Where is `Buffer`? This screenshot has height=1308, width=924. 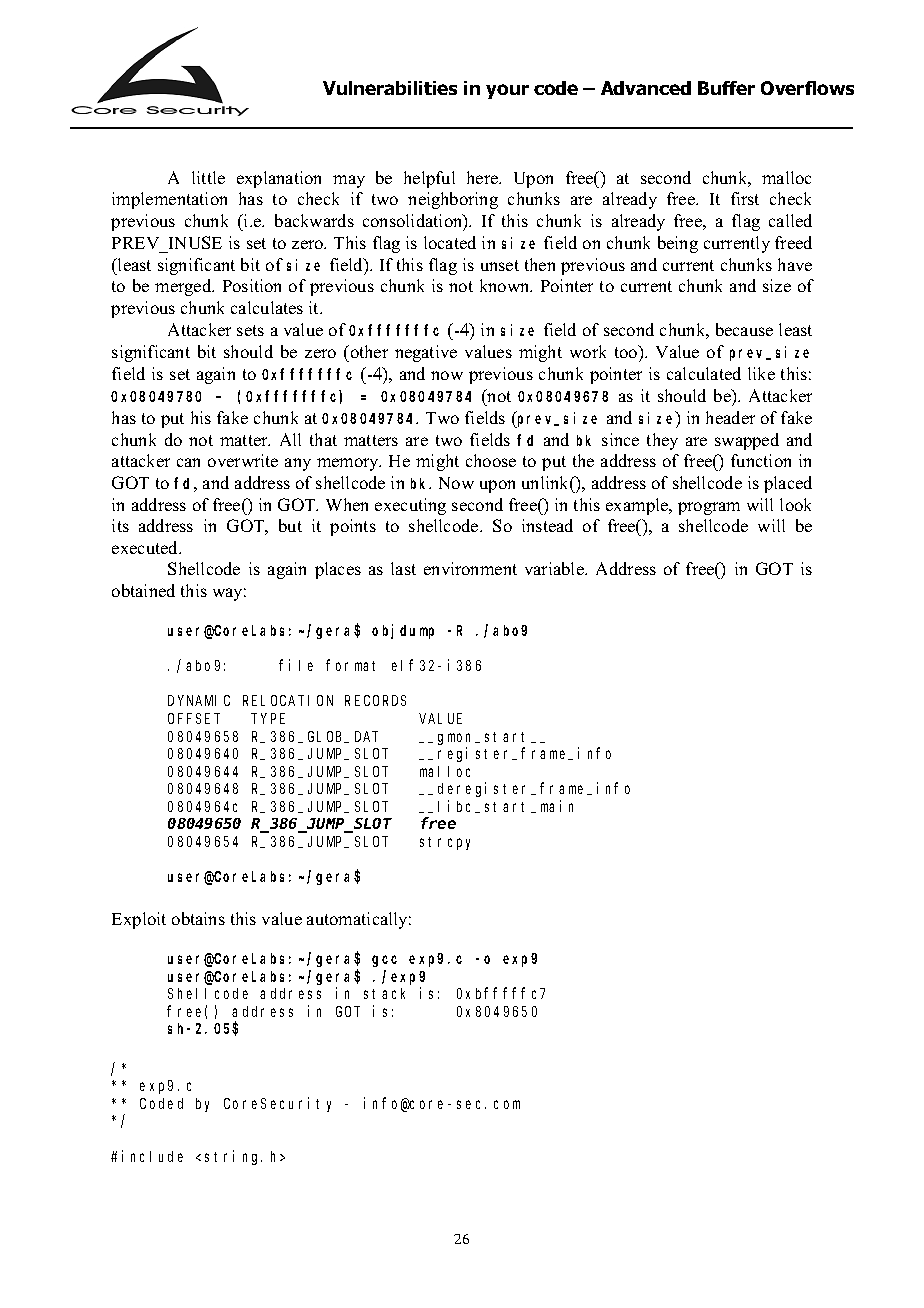 Buffer is located at coordinates (726, 88).
